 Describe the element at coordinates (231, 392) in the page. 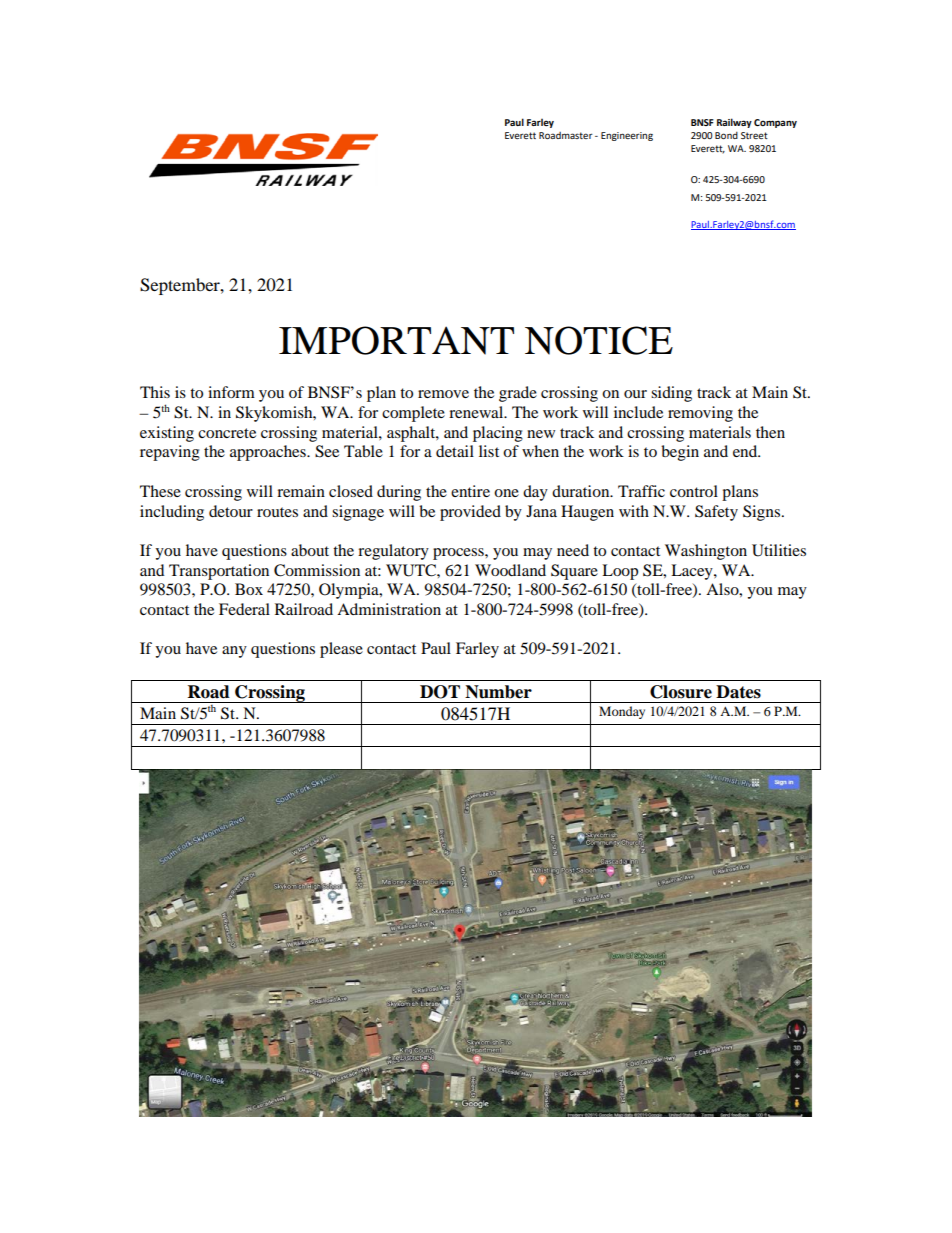

I see `inform` at that location.
